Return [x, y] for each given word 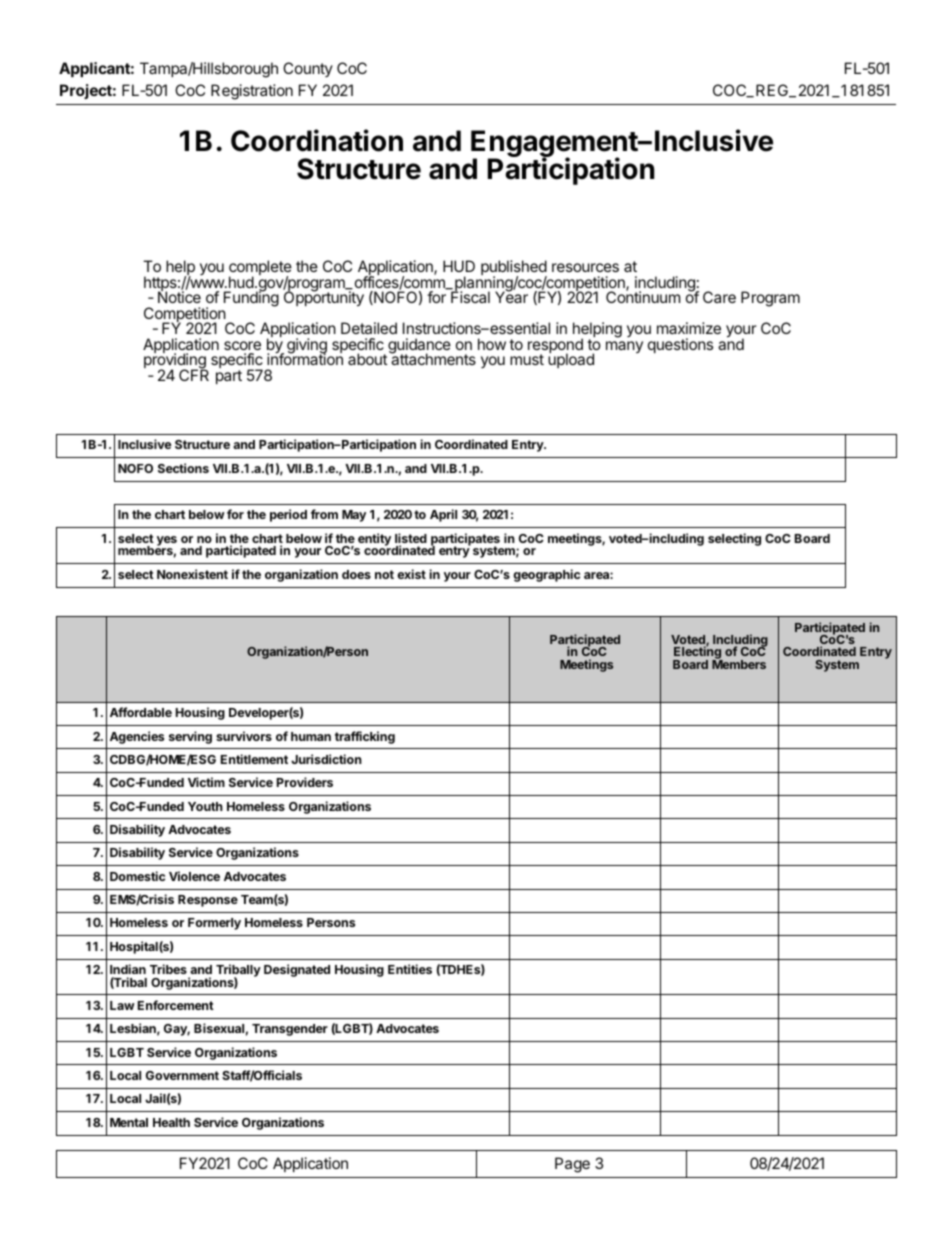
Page [572, 1165]
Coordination [317, 140]
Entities [410, 969]
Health [171, 1122]
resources [585, 267]
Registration [252, 92]
